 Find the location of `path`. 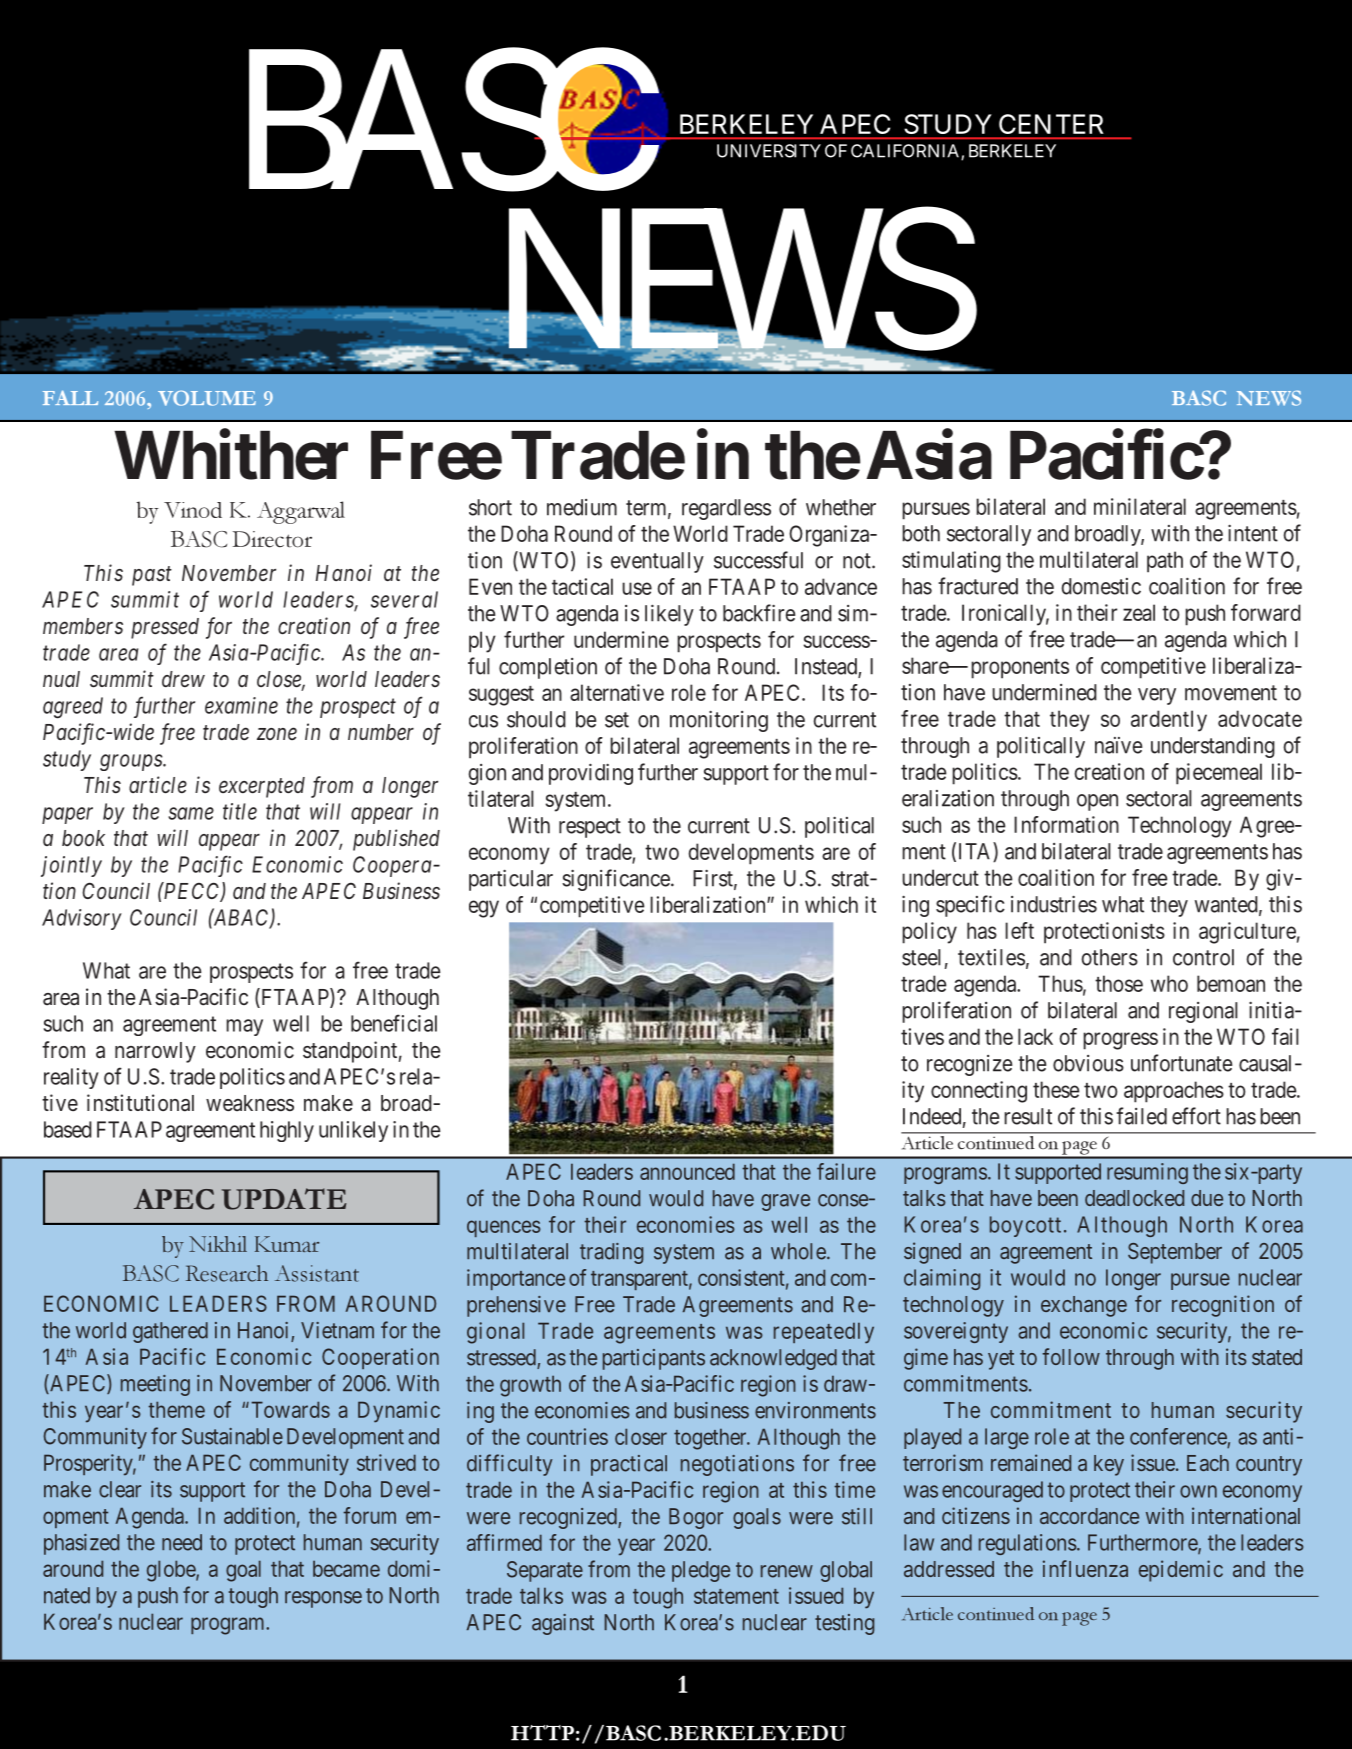

path is located at coordinates (1165, 562).
